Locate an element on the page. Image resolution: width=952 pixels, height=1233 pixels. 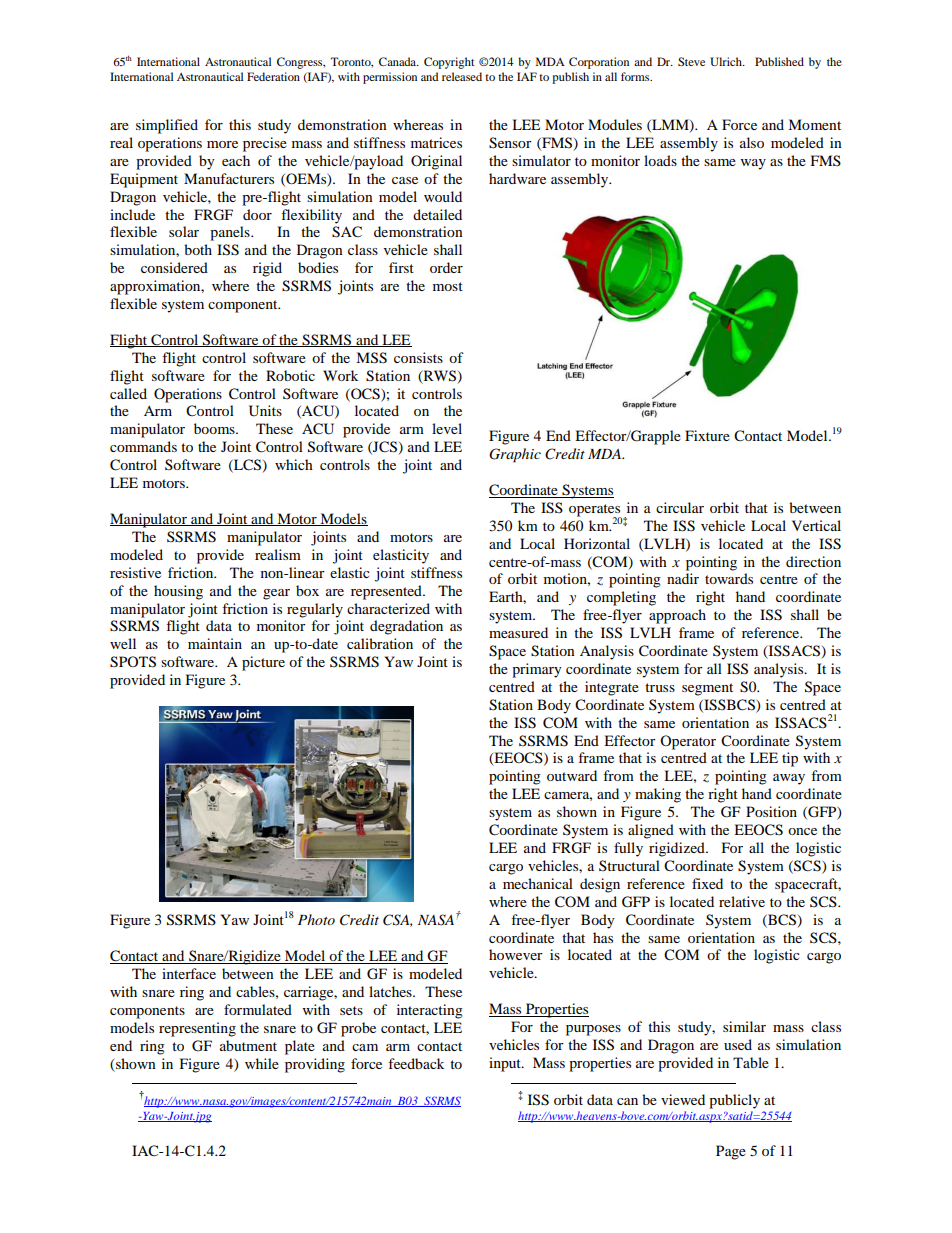
Photo is located at coordinates (316, 919).
